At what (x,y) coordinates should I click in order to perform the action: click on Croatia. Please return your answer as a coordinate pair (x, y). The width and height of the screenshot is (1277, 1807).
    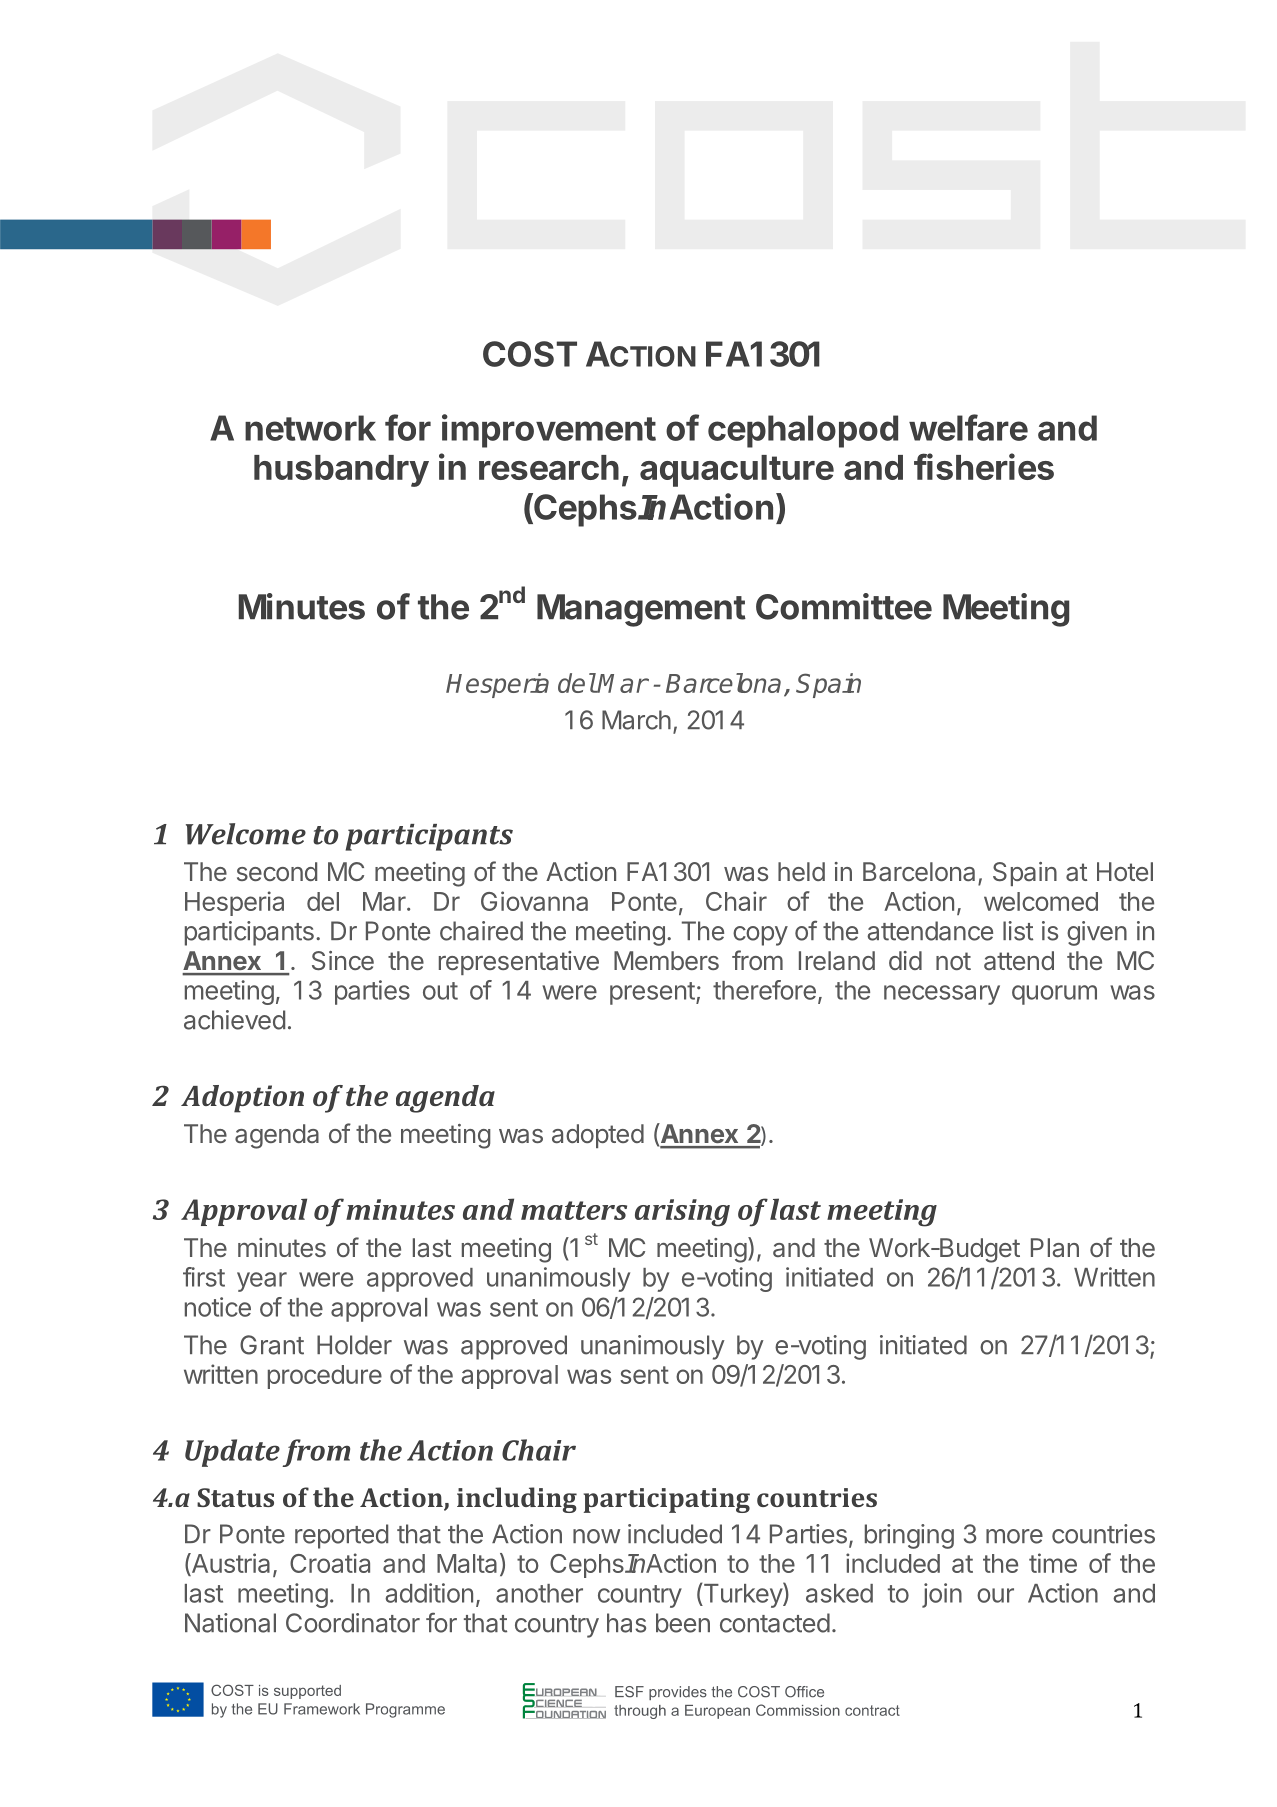
    Looking at the image, I should click on (330, 1563).
